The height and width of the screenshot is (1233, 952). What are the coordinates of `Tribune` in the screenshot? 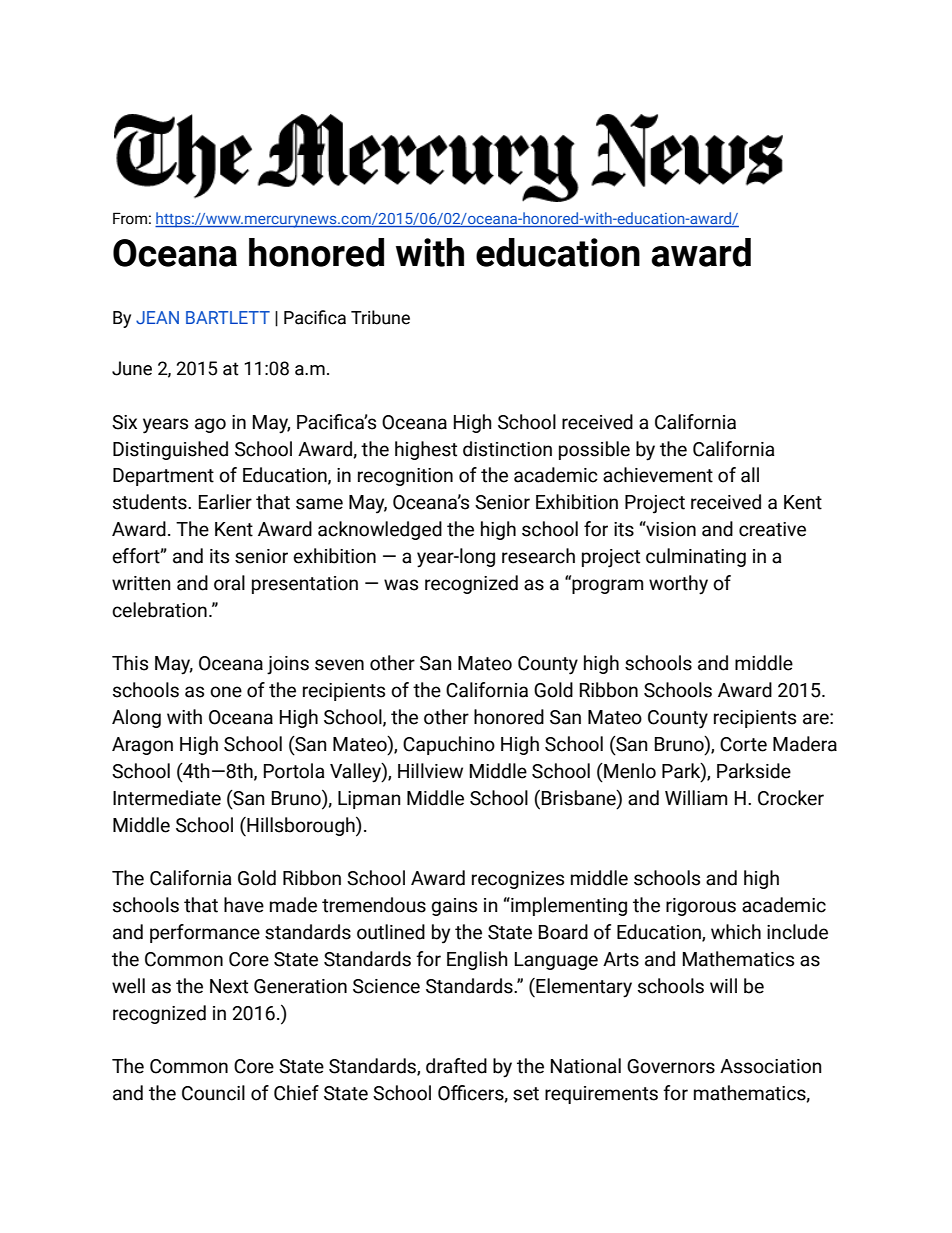 It's located at (380, 317).
